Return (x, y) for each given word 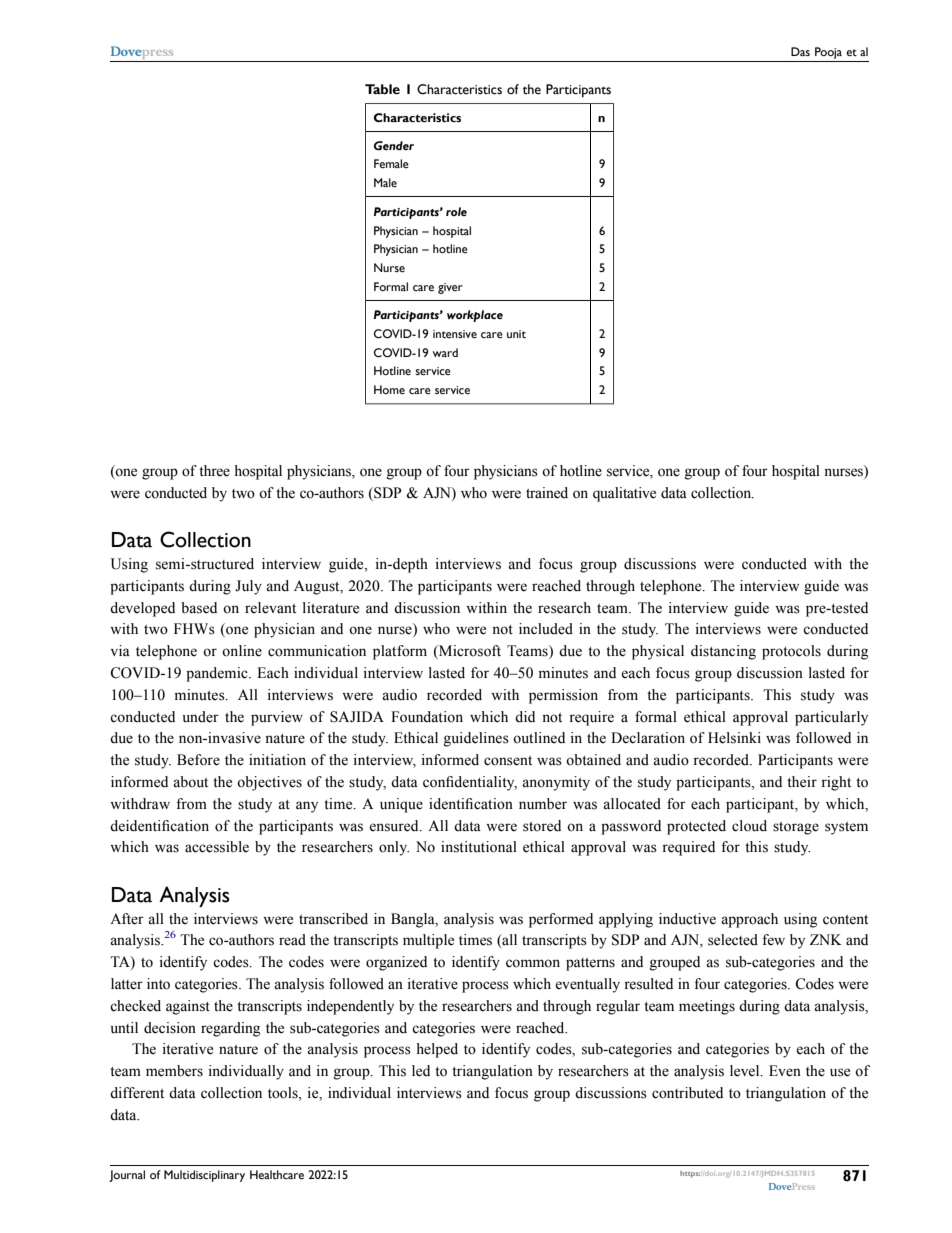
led (421, 1071)
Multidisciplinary (204, 1176)
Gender (394, 146)
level (746, 1071)
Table (382, 89)
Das (800, 51)
